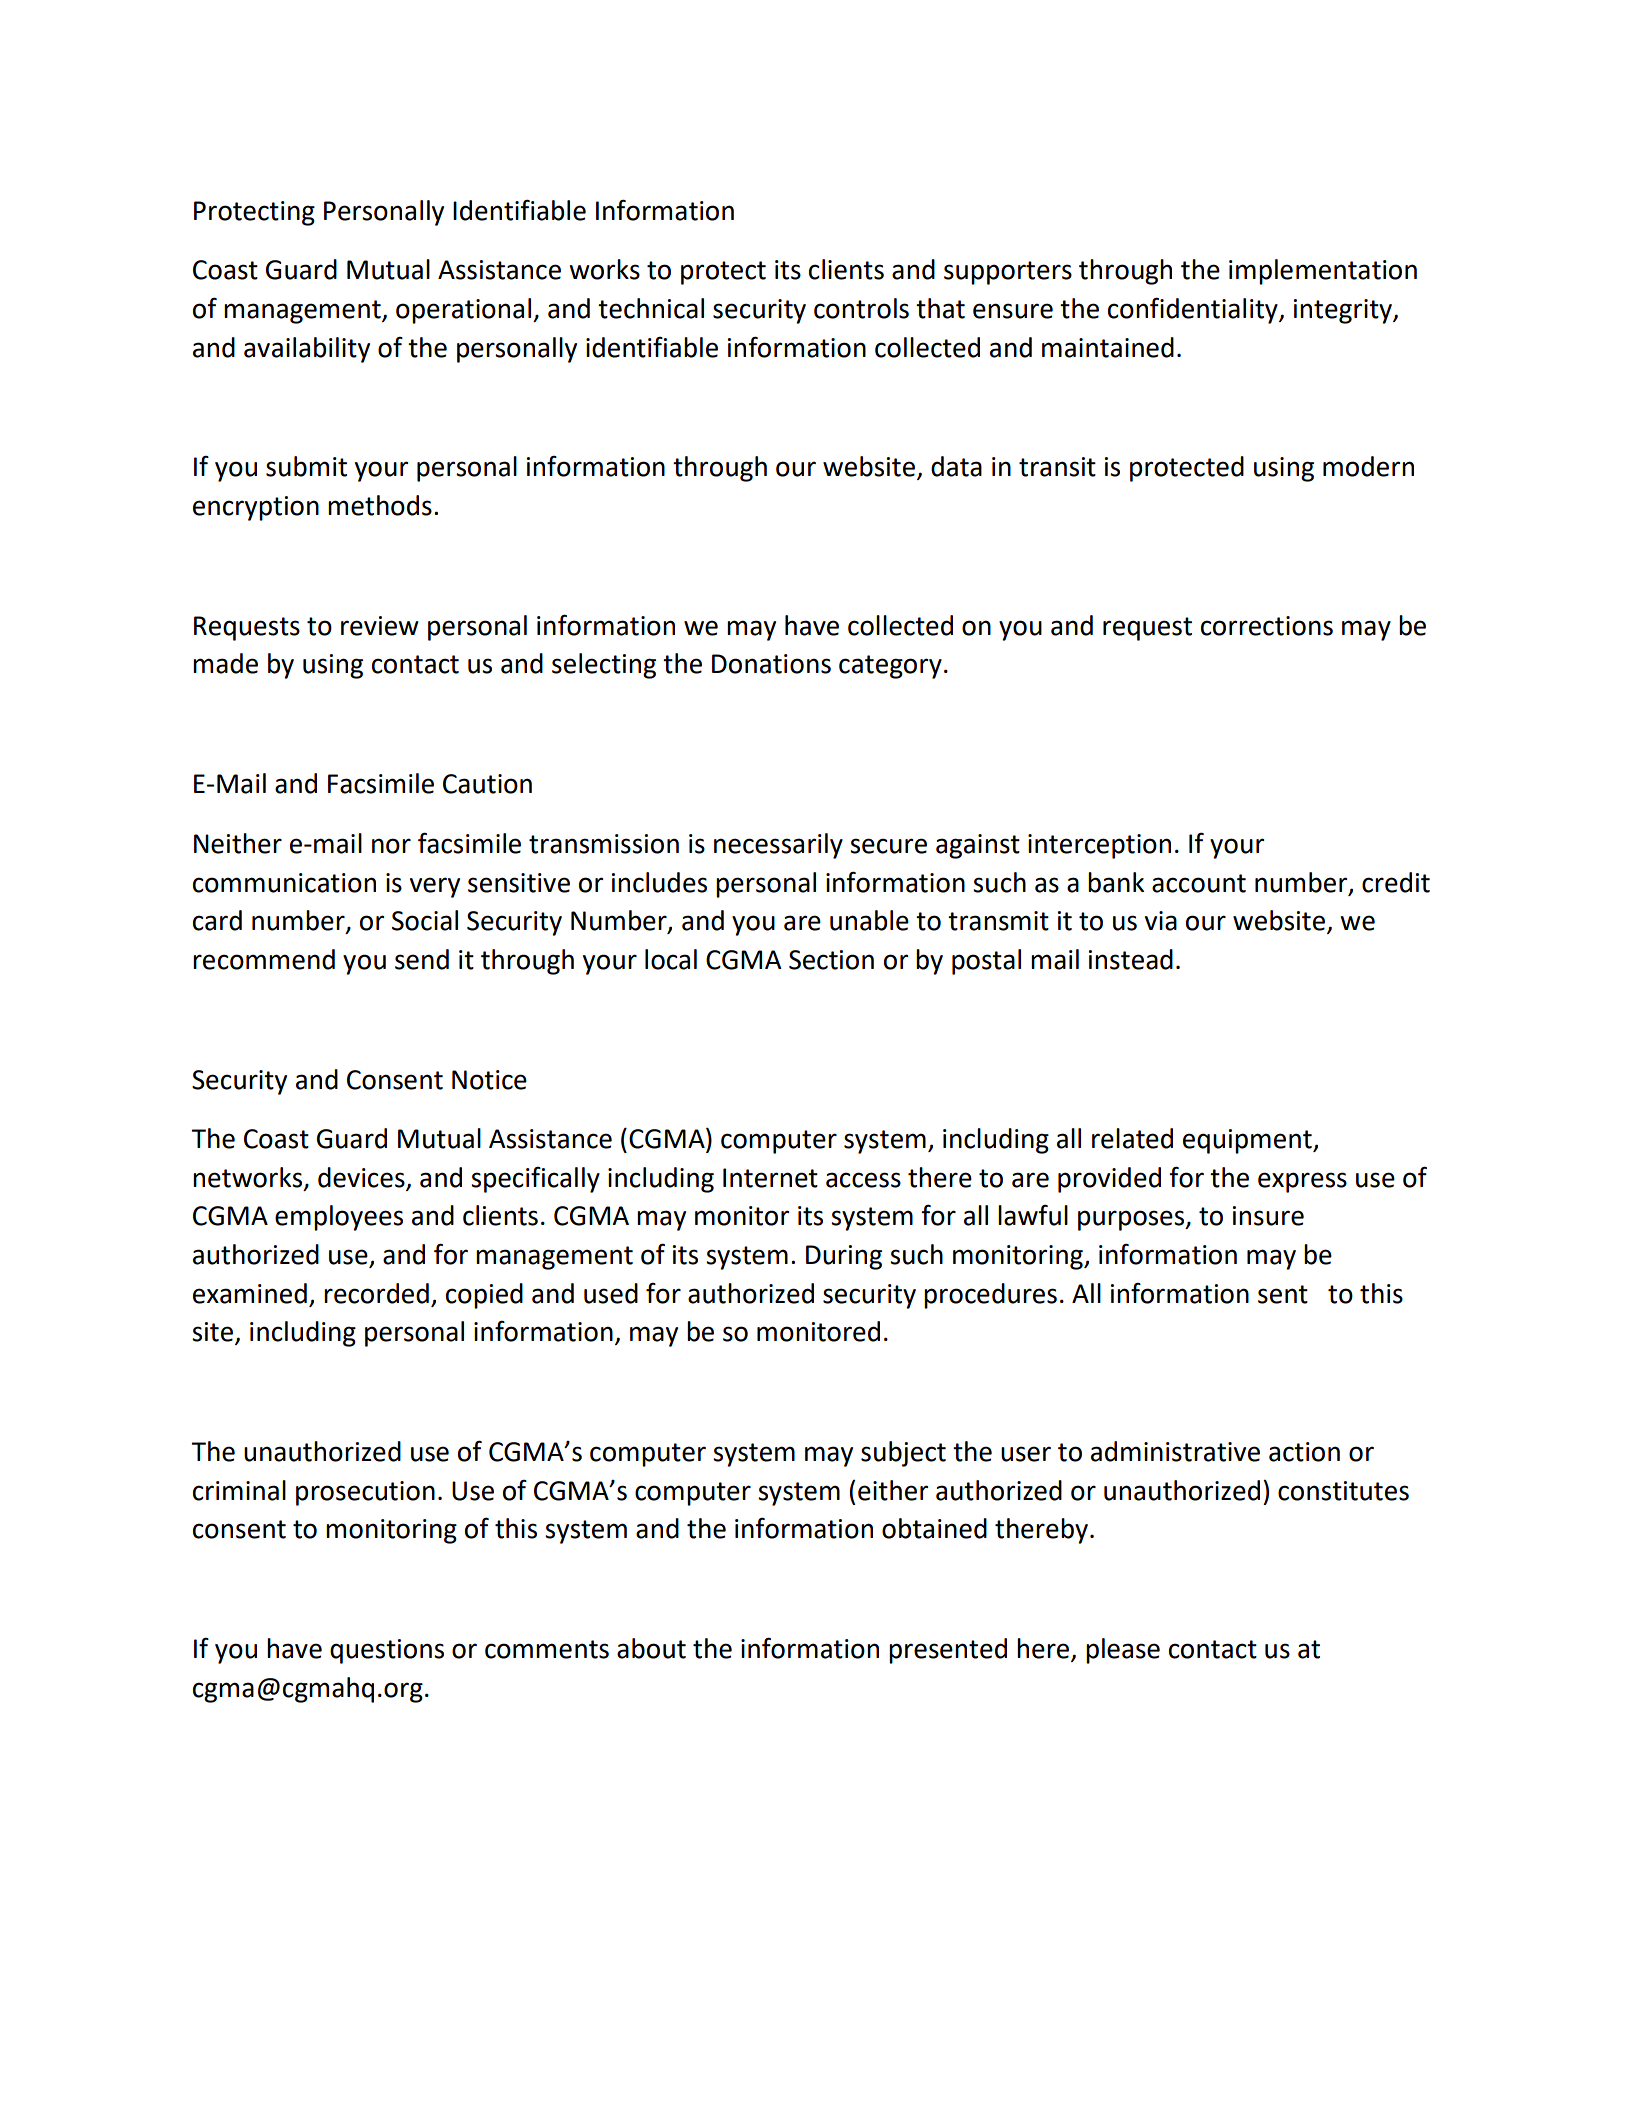 The image size is (1630, 2109). I want to click on controls, so click(861, 308).
